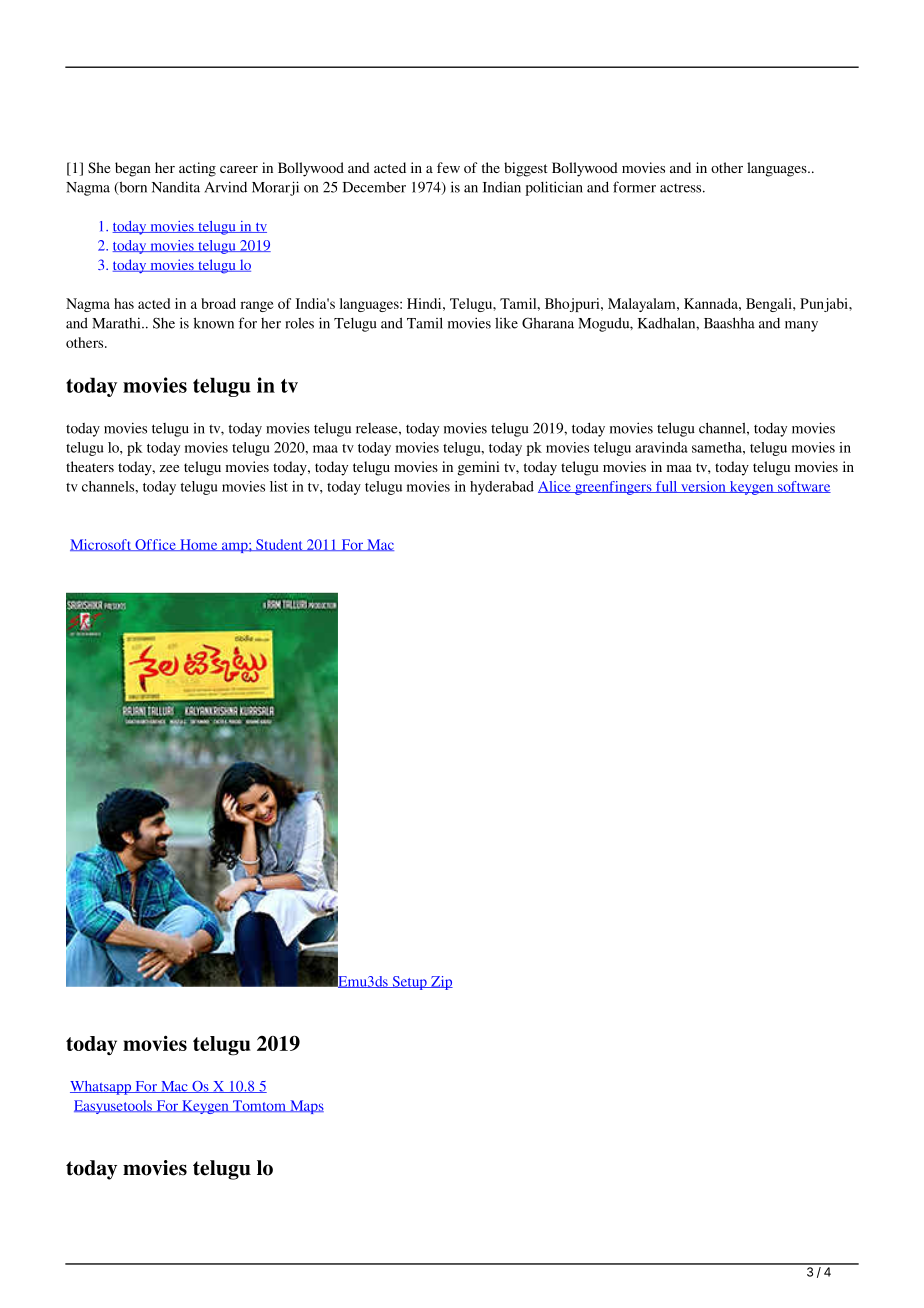 This screenshot has width=924, height=1308. I want to click on acting, so click(197, 169).
